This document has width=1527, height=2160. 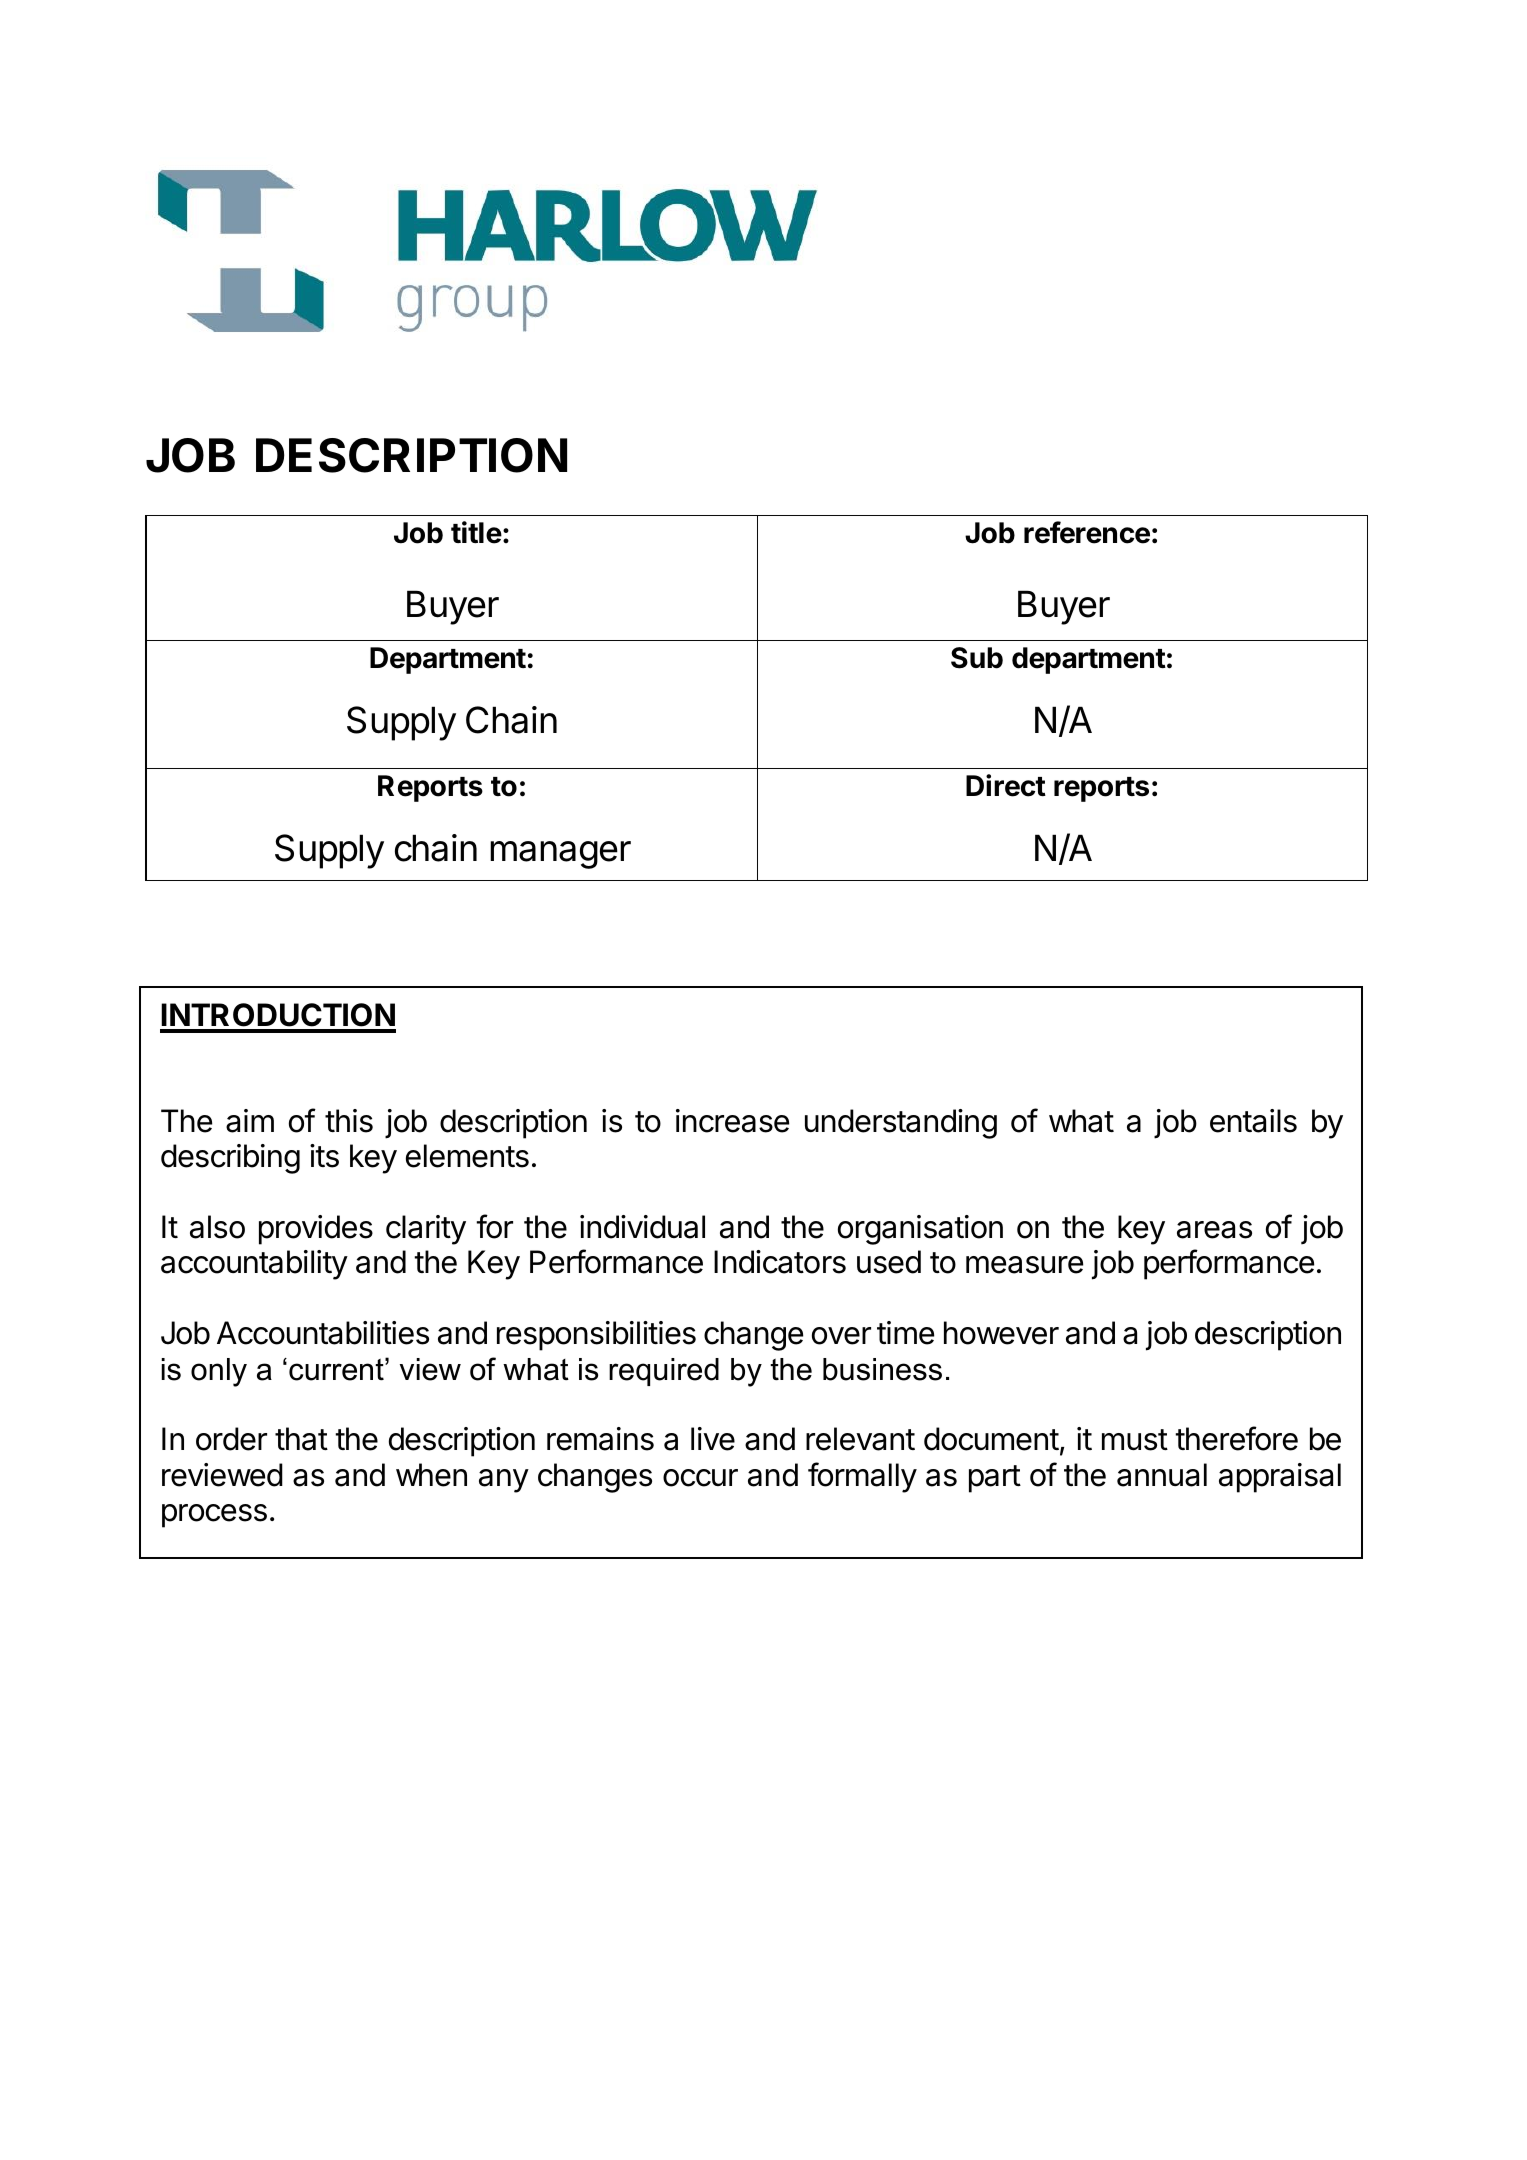 What do you see at coordinates (476, 532) in the document?
I see `title` at bounding box center [476, 532].
